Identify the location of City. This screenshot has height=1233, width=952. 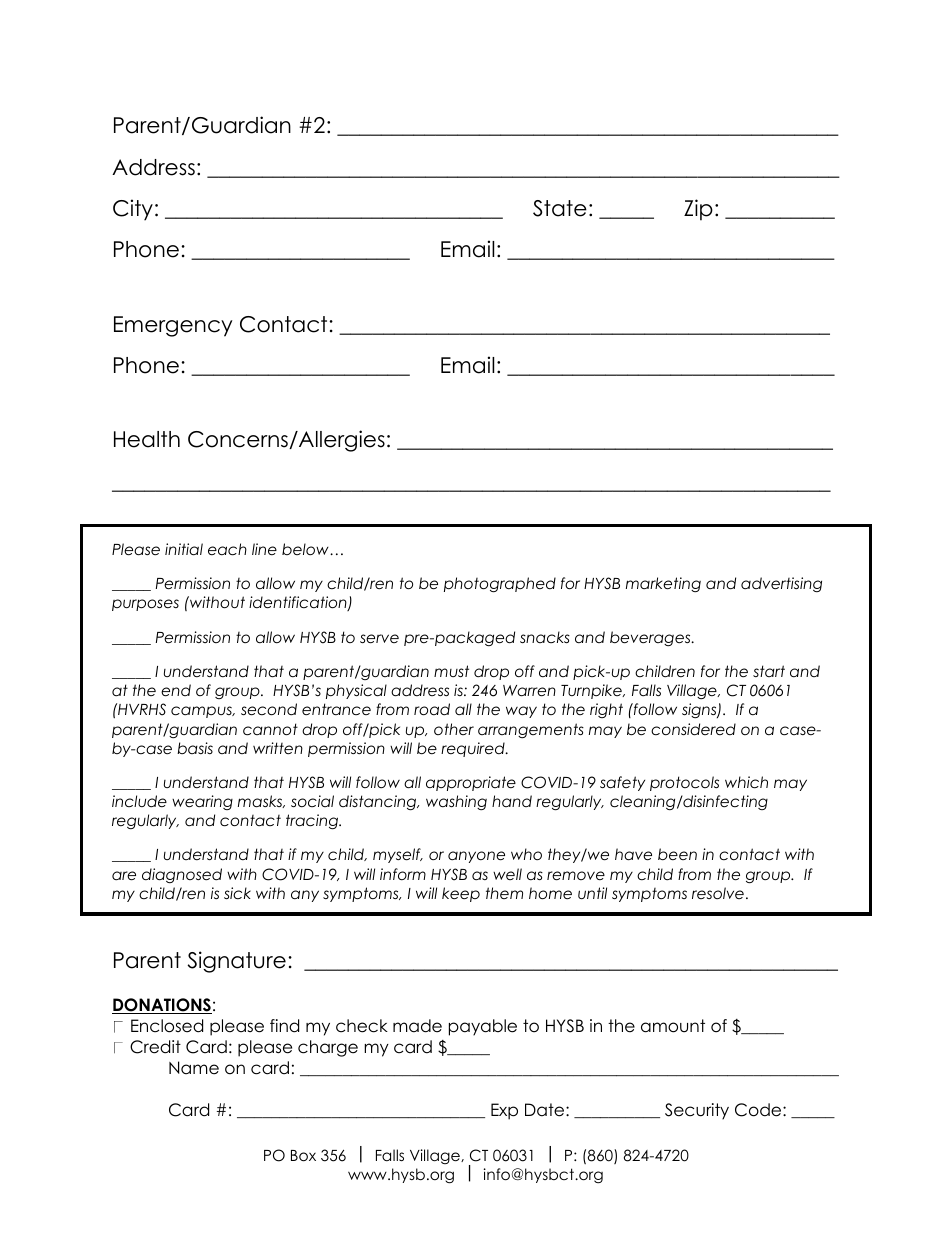
(133, 210).
